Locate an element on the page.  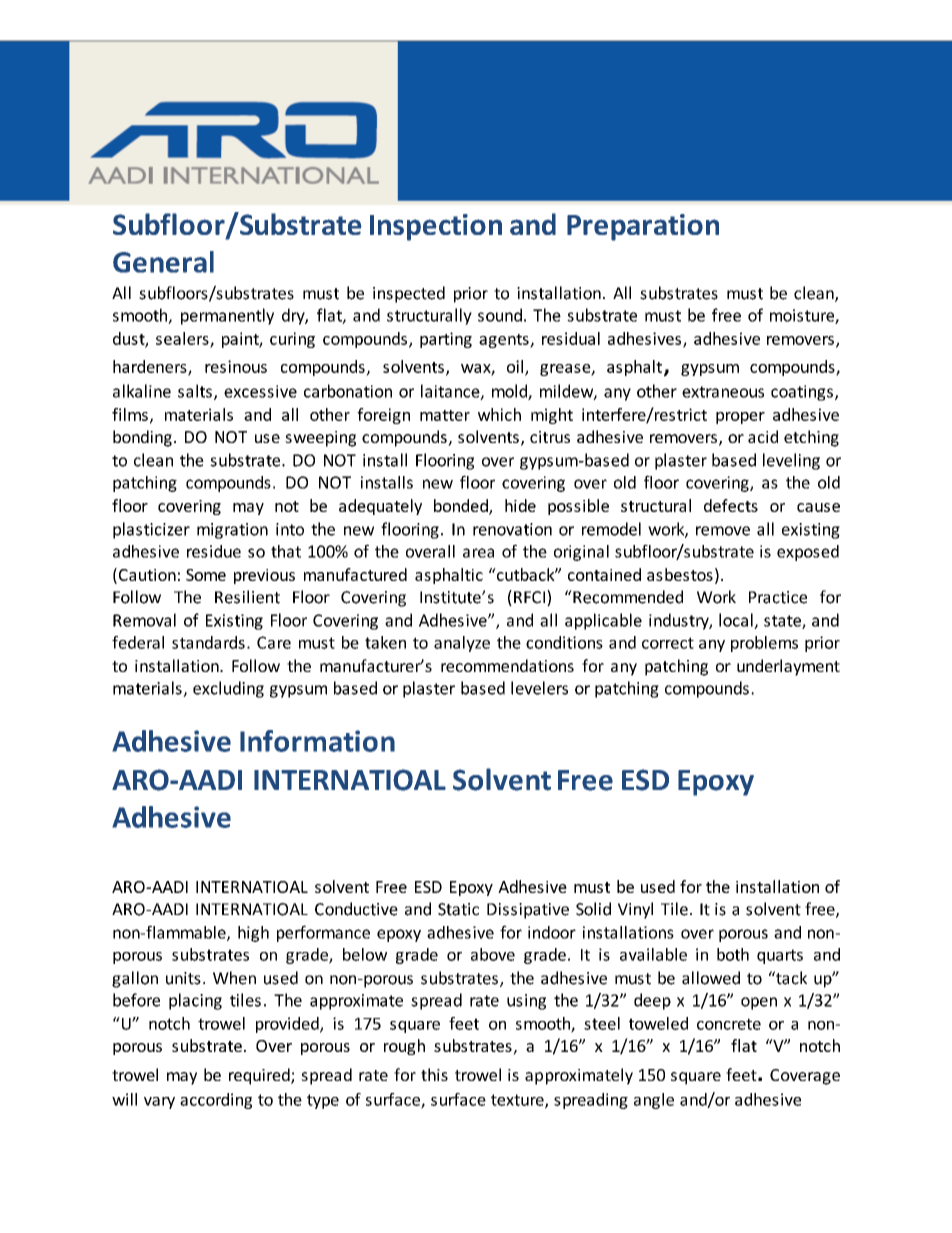
according is located at coordinates (216, 1101).
